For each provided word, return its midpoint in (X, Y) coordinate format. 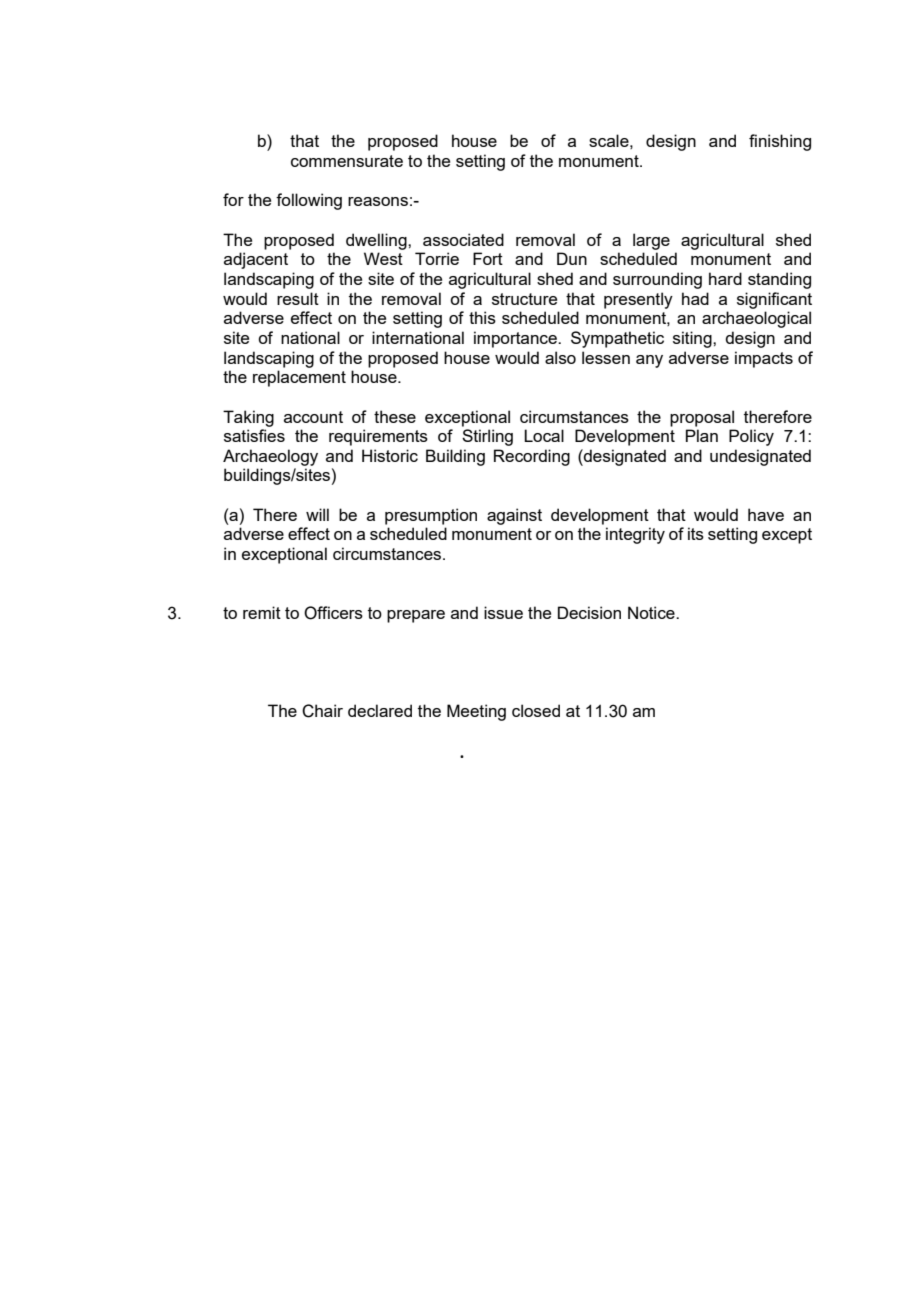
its (696, 533)
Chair (322, 711)
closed (536, 710)
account (313, 417)
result (298, 298)
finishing (780, 142)
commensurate (347, 161)
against (514, 516)
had (695, 298)
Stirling (487, 437)
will (317, 514)
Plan (702, 435)
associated (463, 239)
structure (524, 299)
